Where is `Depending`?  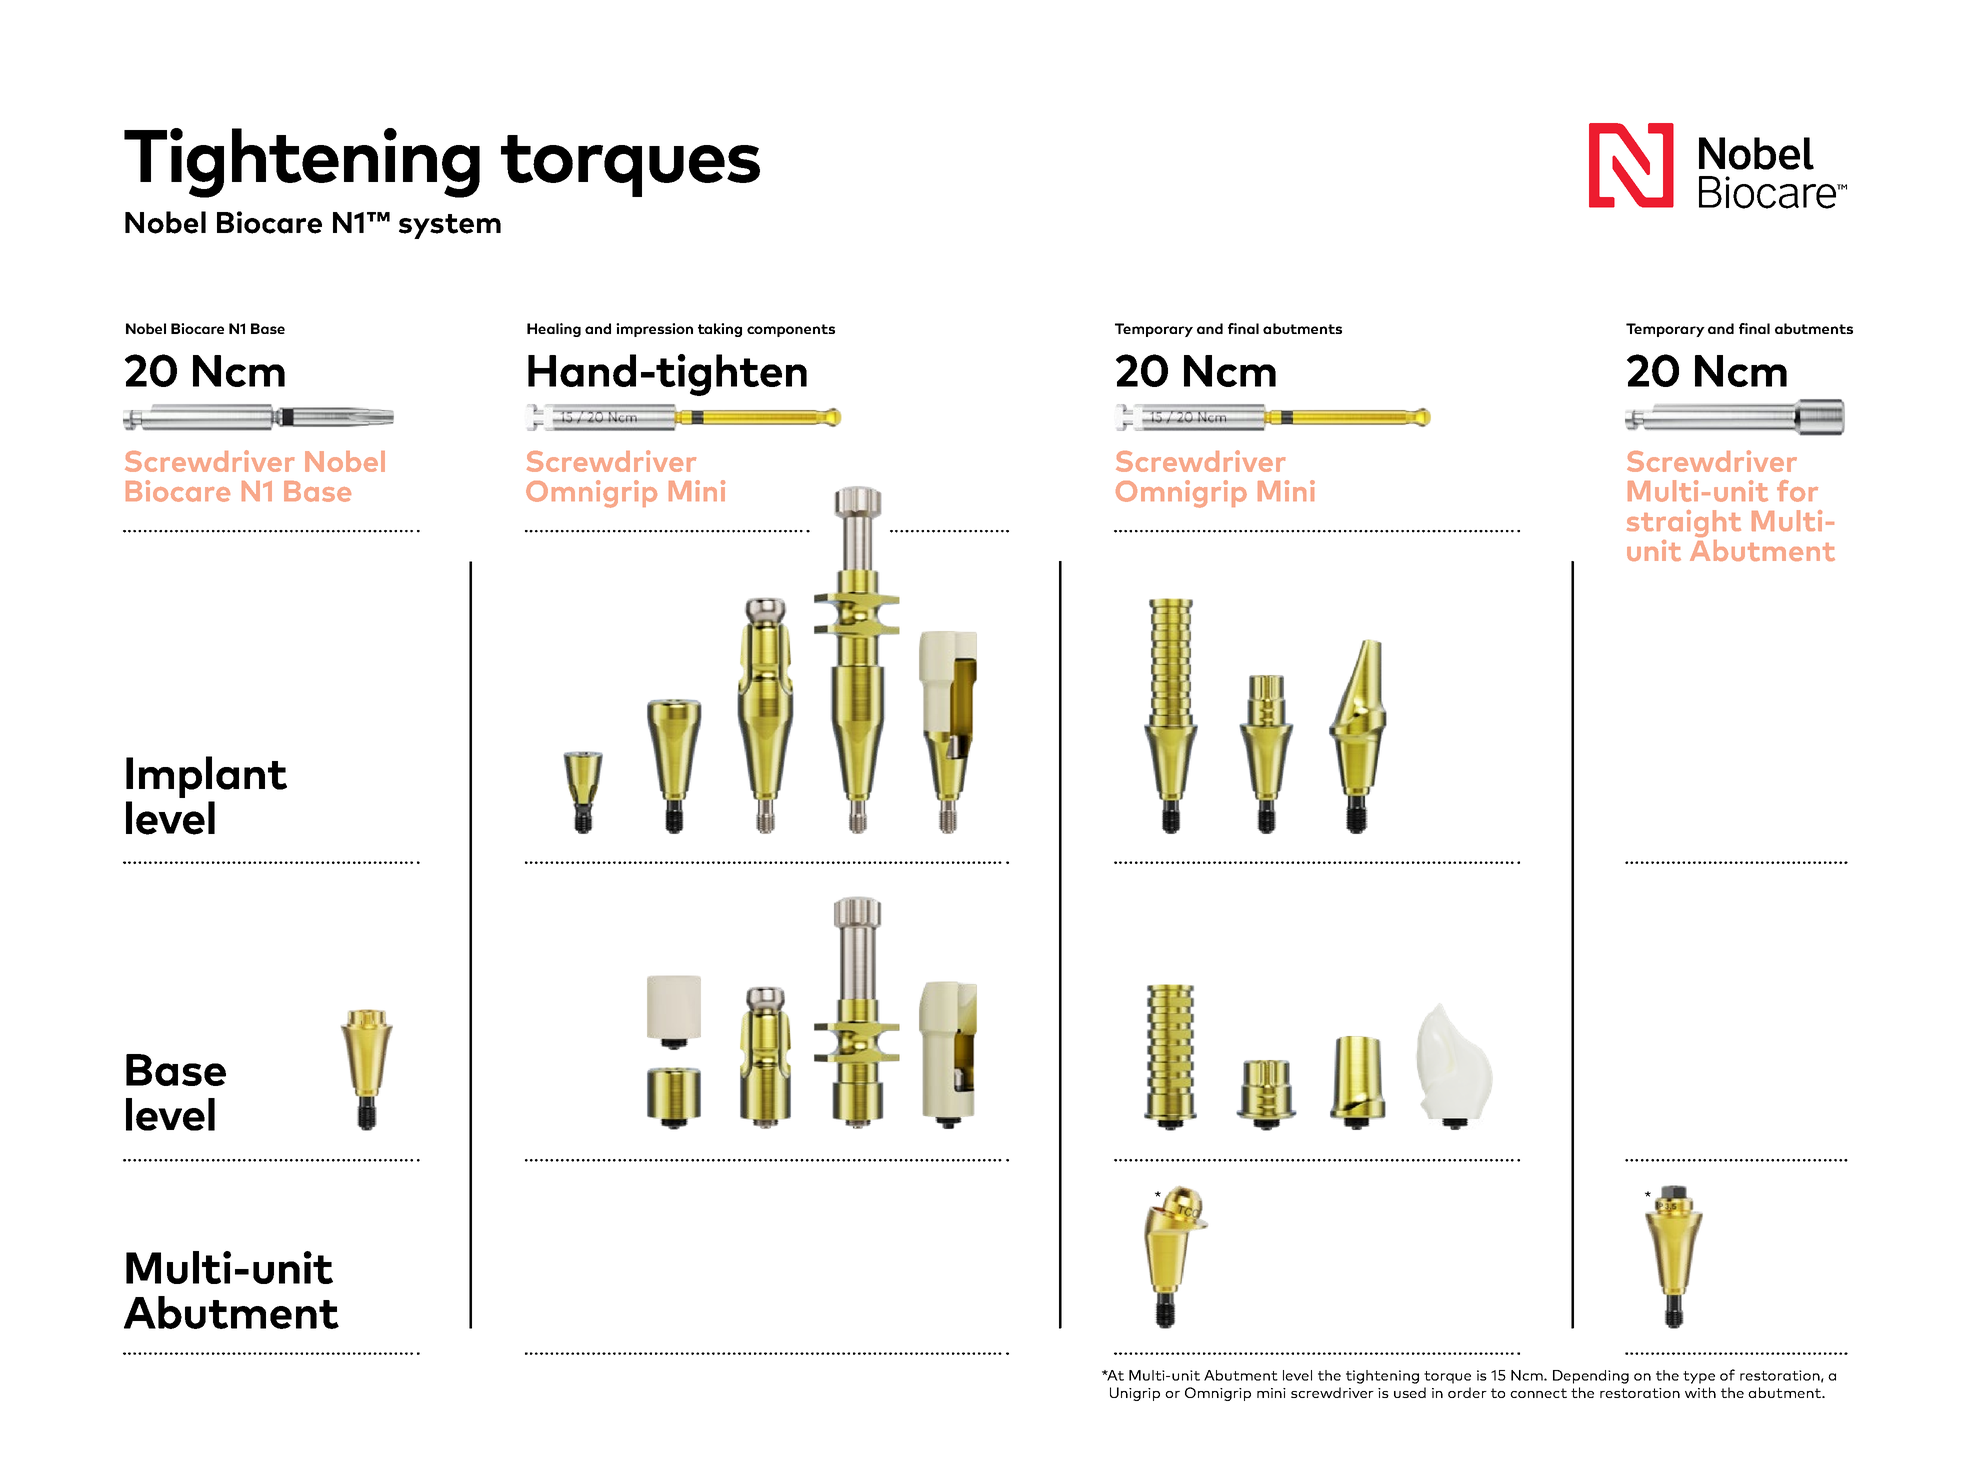 Depending is located at coordinates (1591, 1377).
